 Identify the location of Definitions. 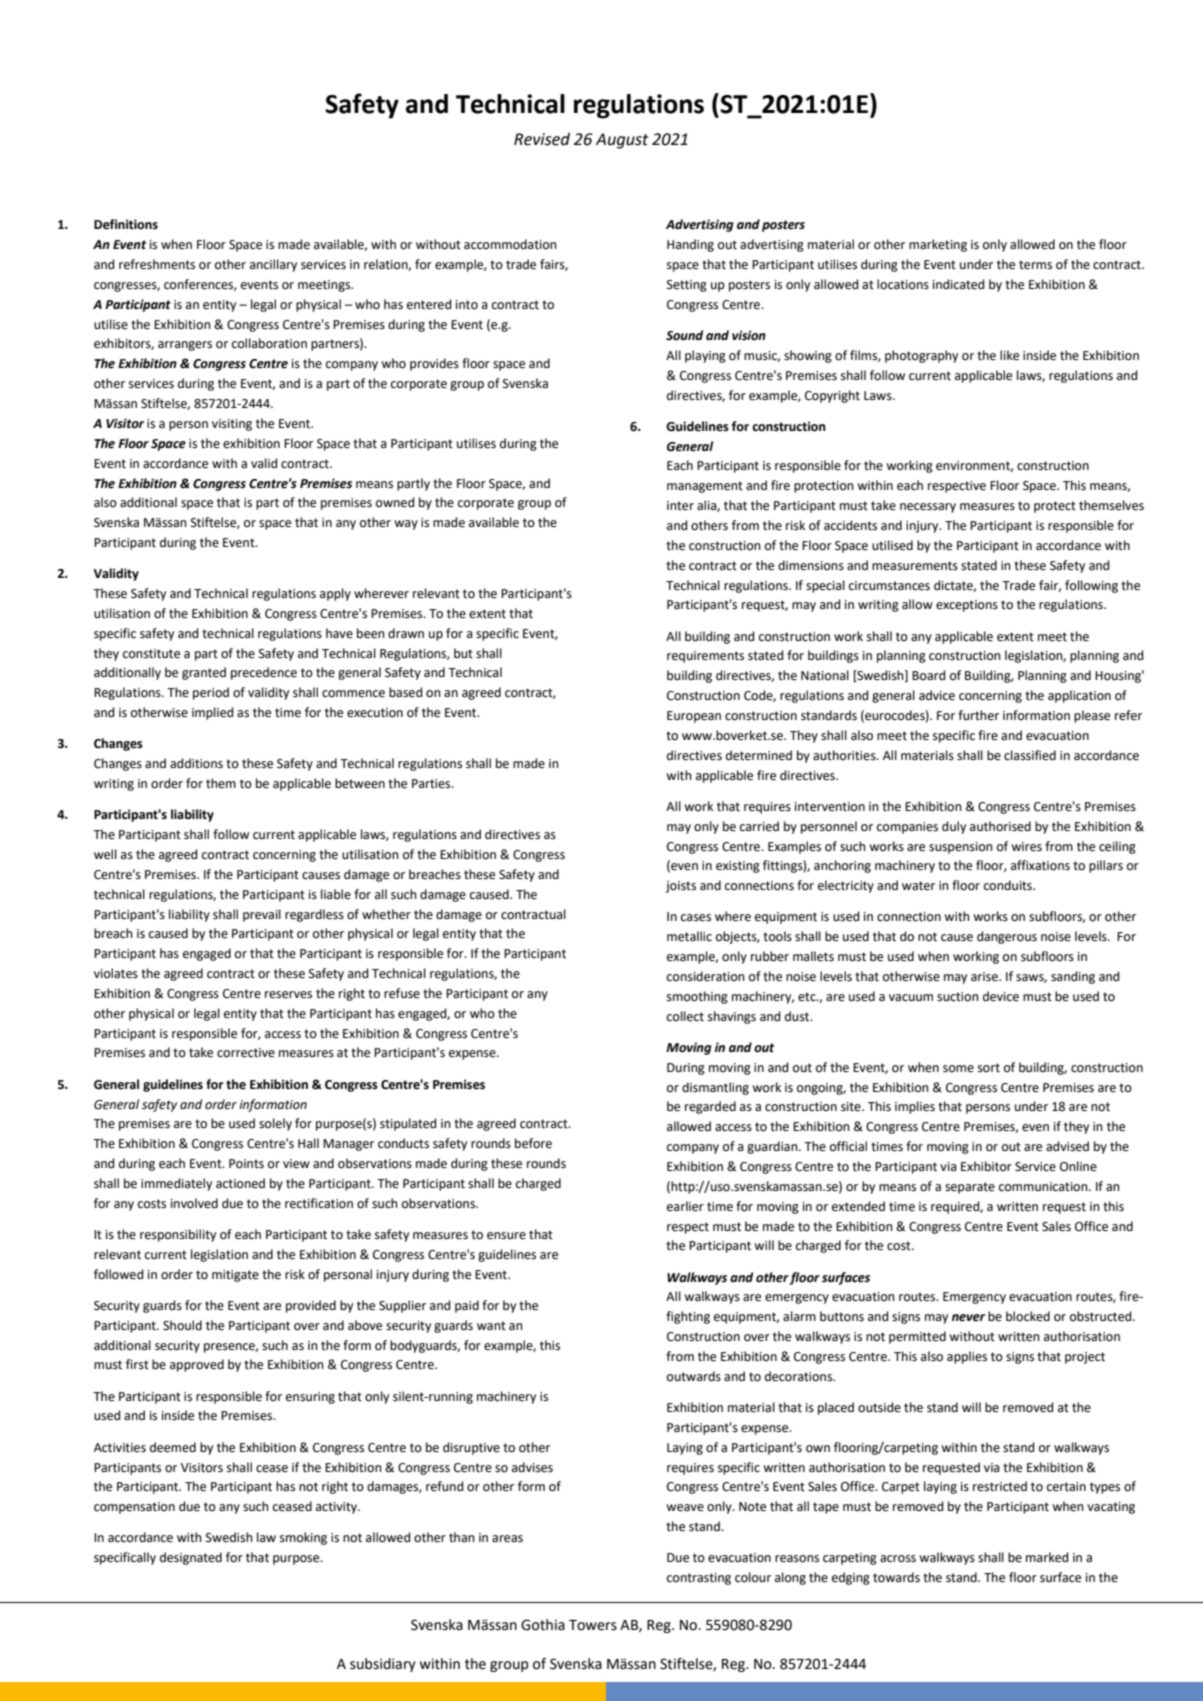
(126, 224).
